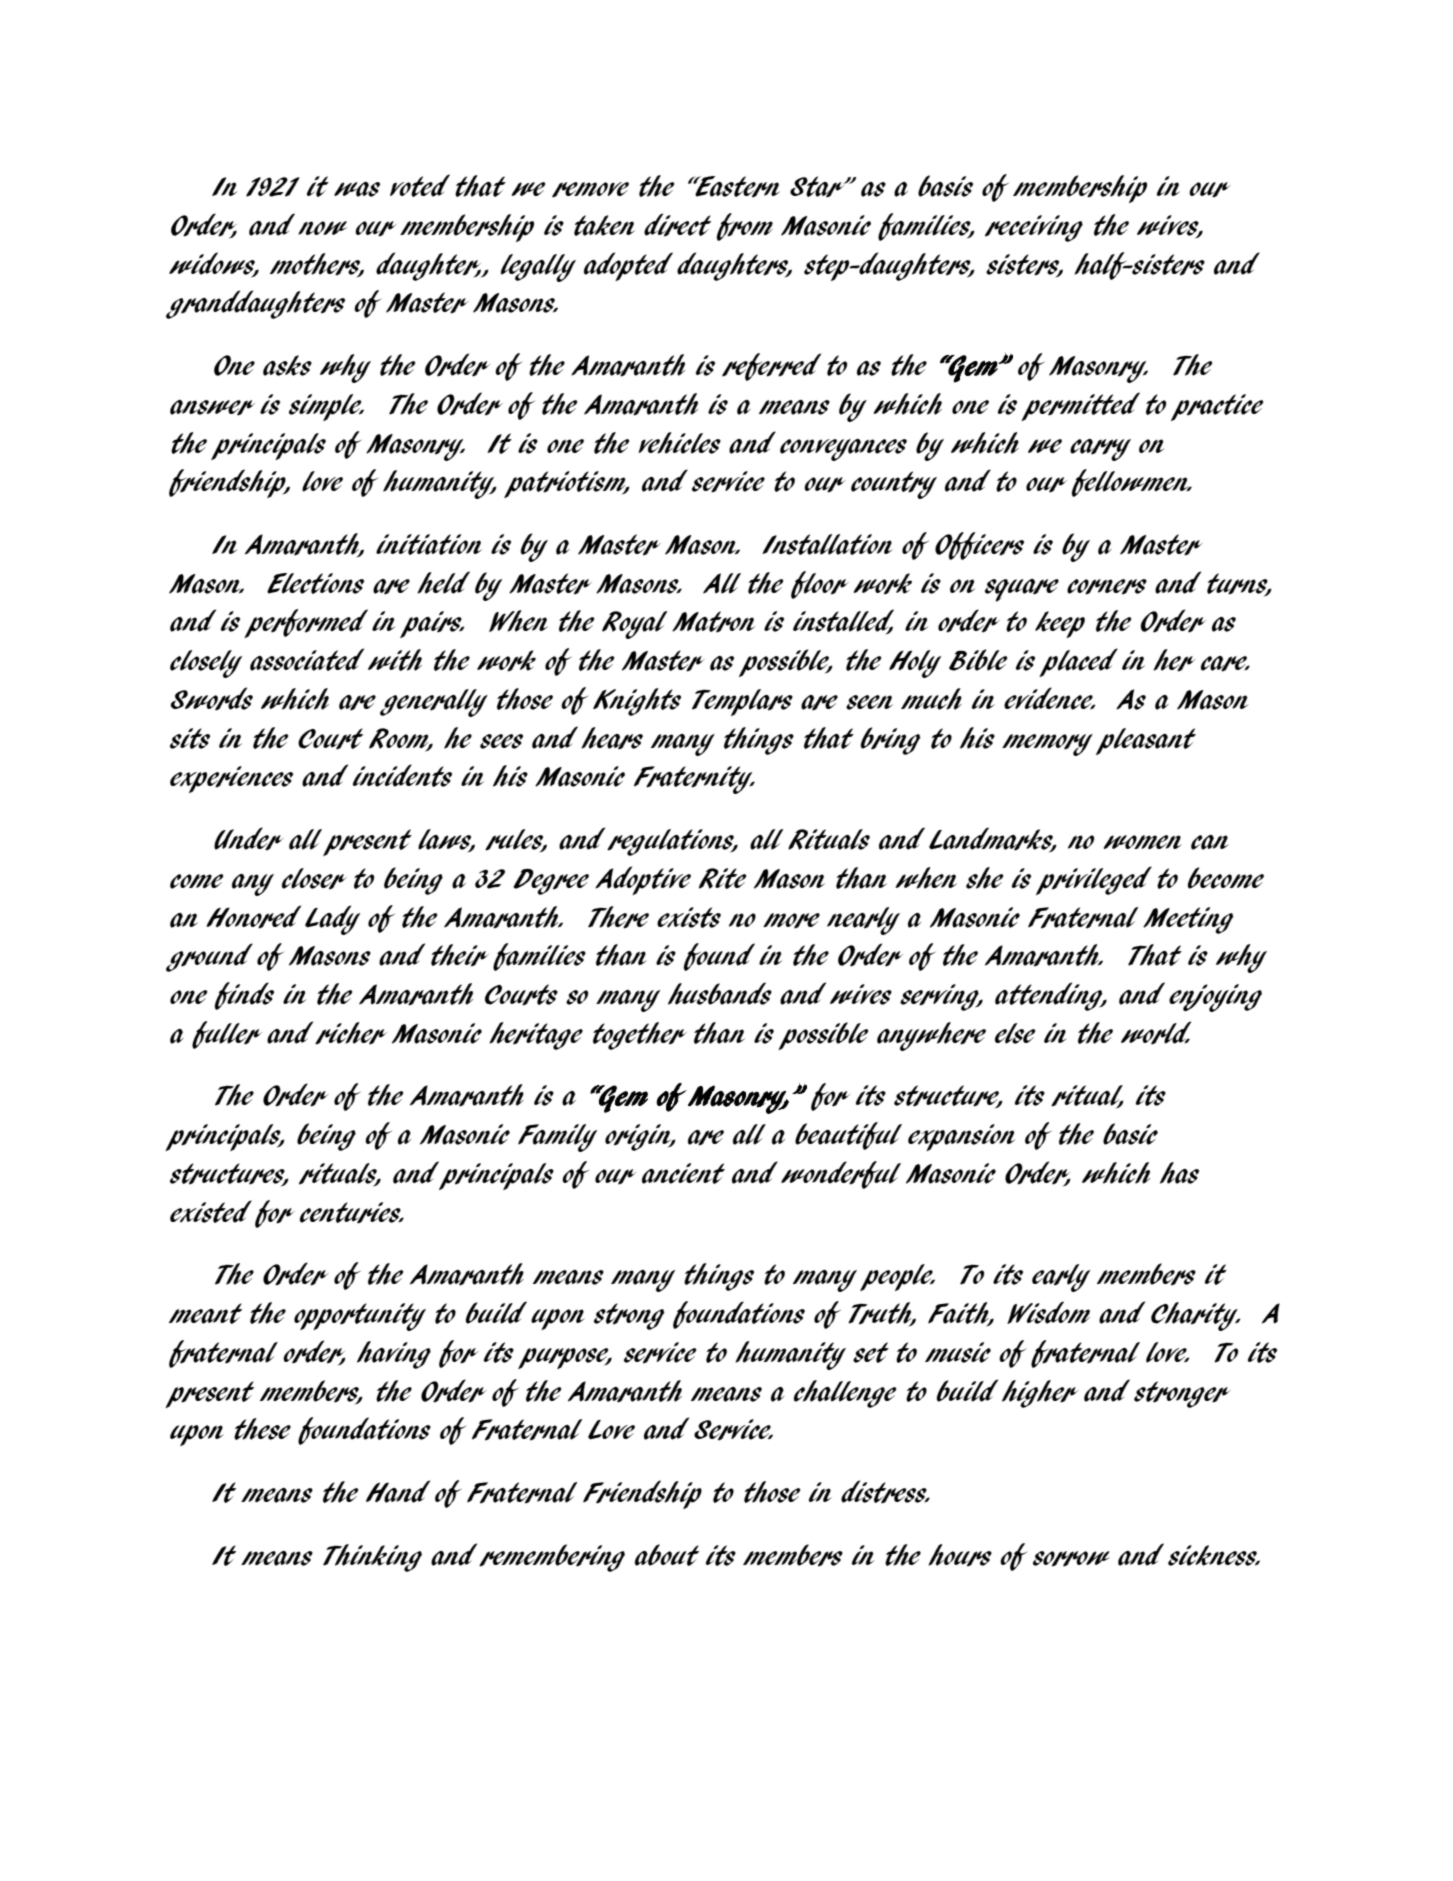 This screenshot has height=1881, width=1453. I want to click on Thinking, so click(372, 1558).
